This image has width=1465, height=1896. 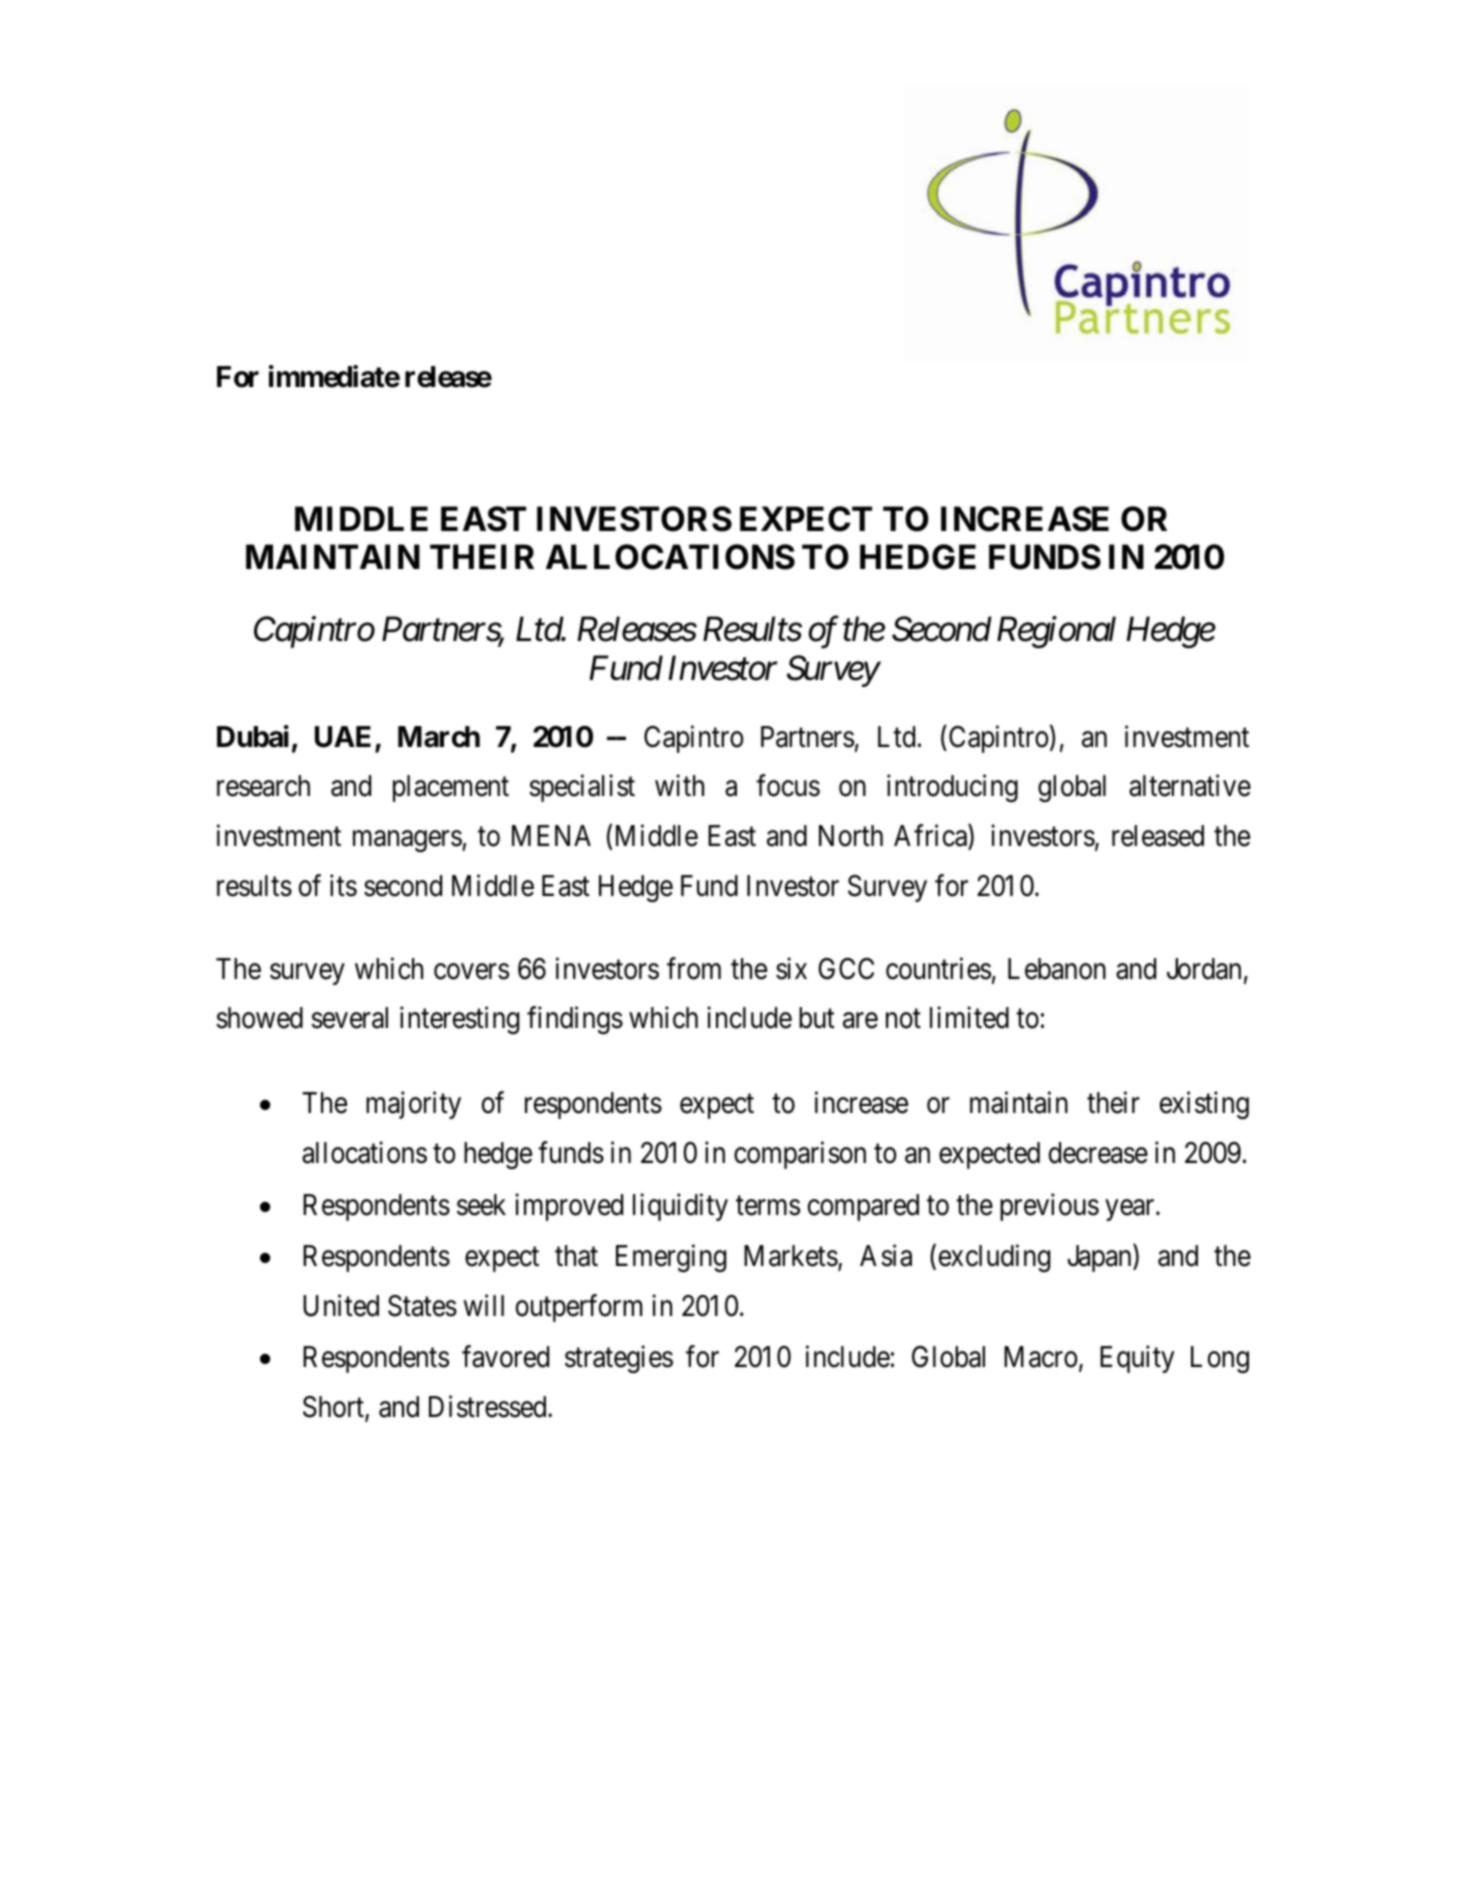 I want to click on several, so click(x=349, y=1018).
